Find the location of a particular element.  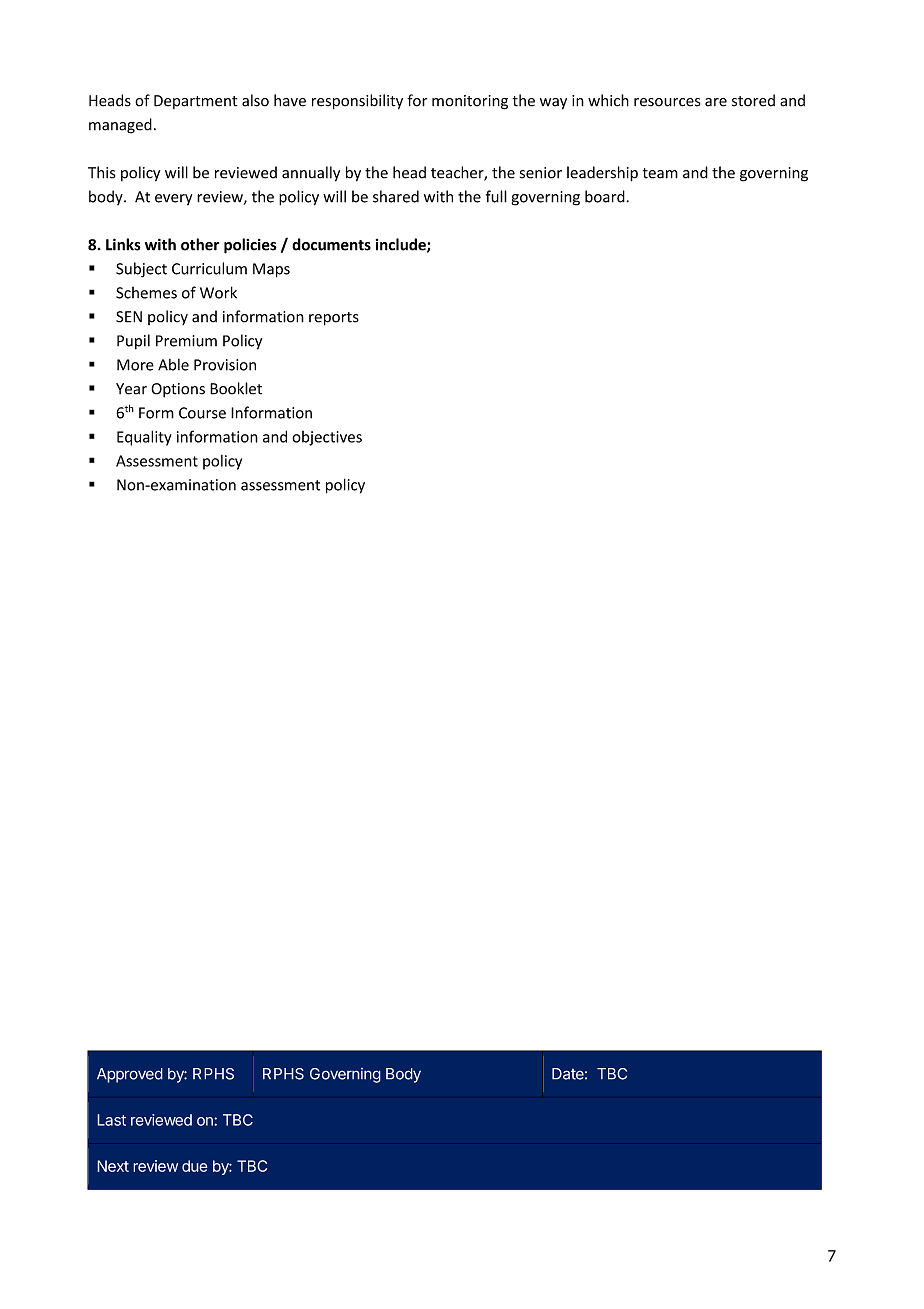

reports is located at coordinates (334, 319).
